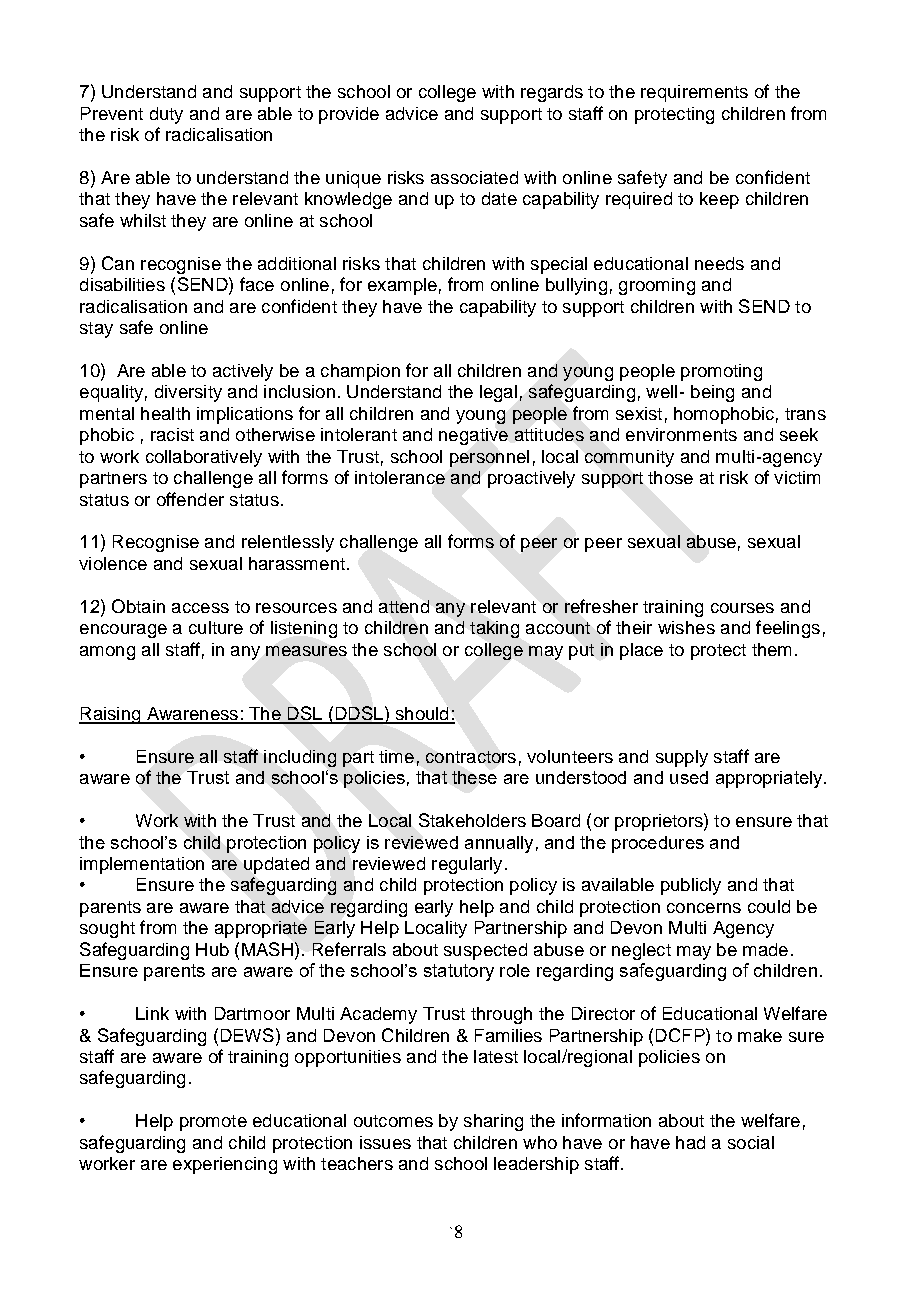 The height and width of the screenshot is (1308, 924). I want to click on implementation, so click(142, 865).
